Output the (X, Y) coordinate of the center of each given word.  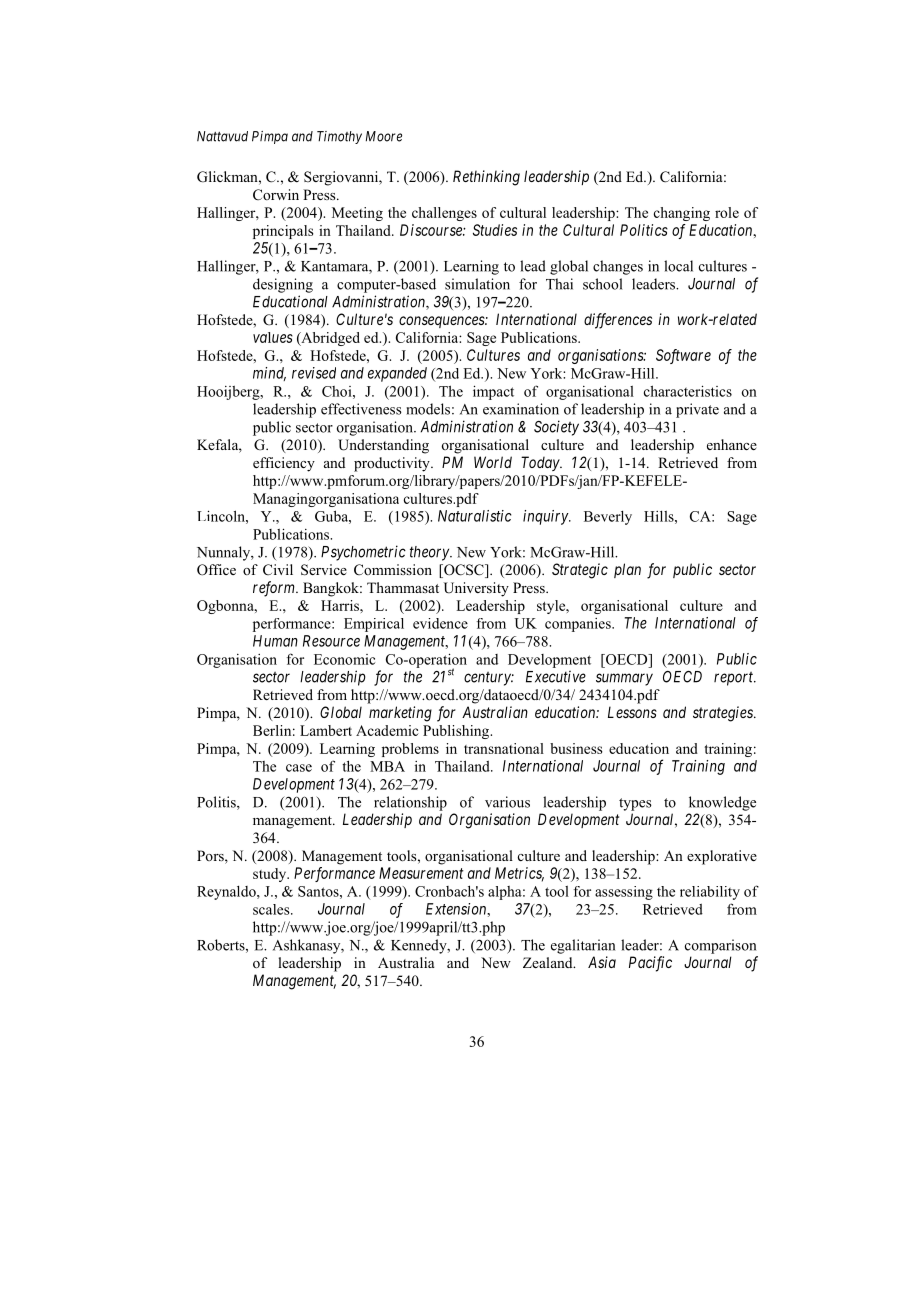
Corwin (276, 194)
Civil (278, 569)
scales (272, 909)
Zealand (549, 962)
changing (682, 214)
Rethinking (486, 178)
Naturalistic (475, 516)
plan (627, 570)
